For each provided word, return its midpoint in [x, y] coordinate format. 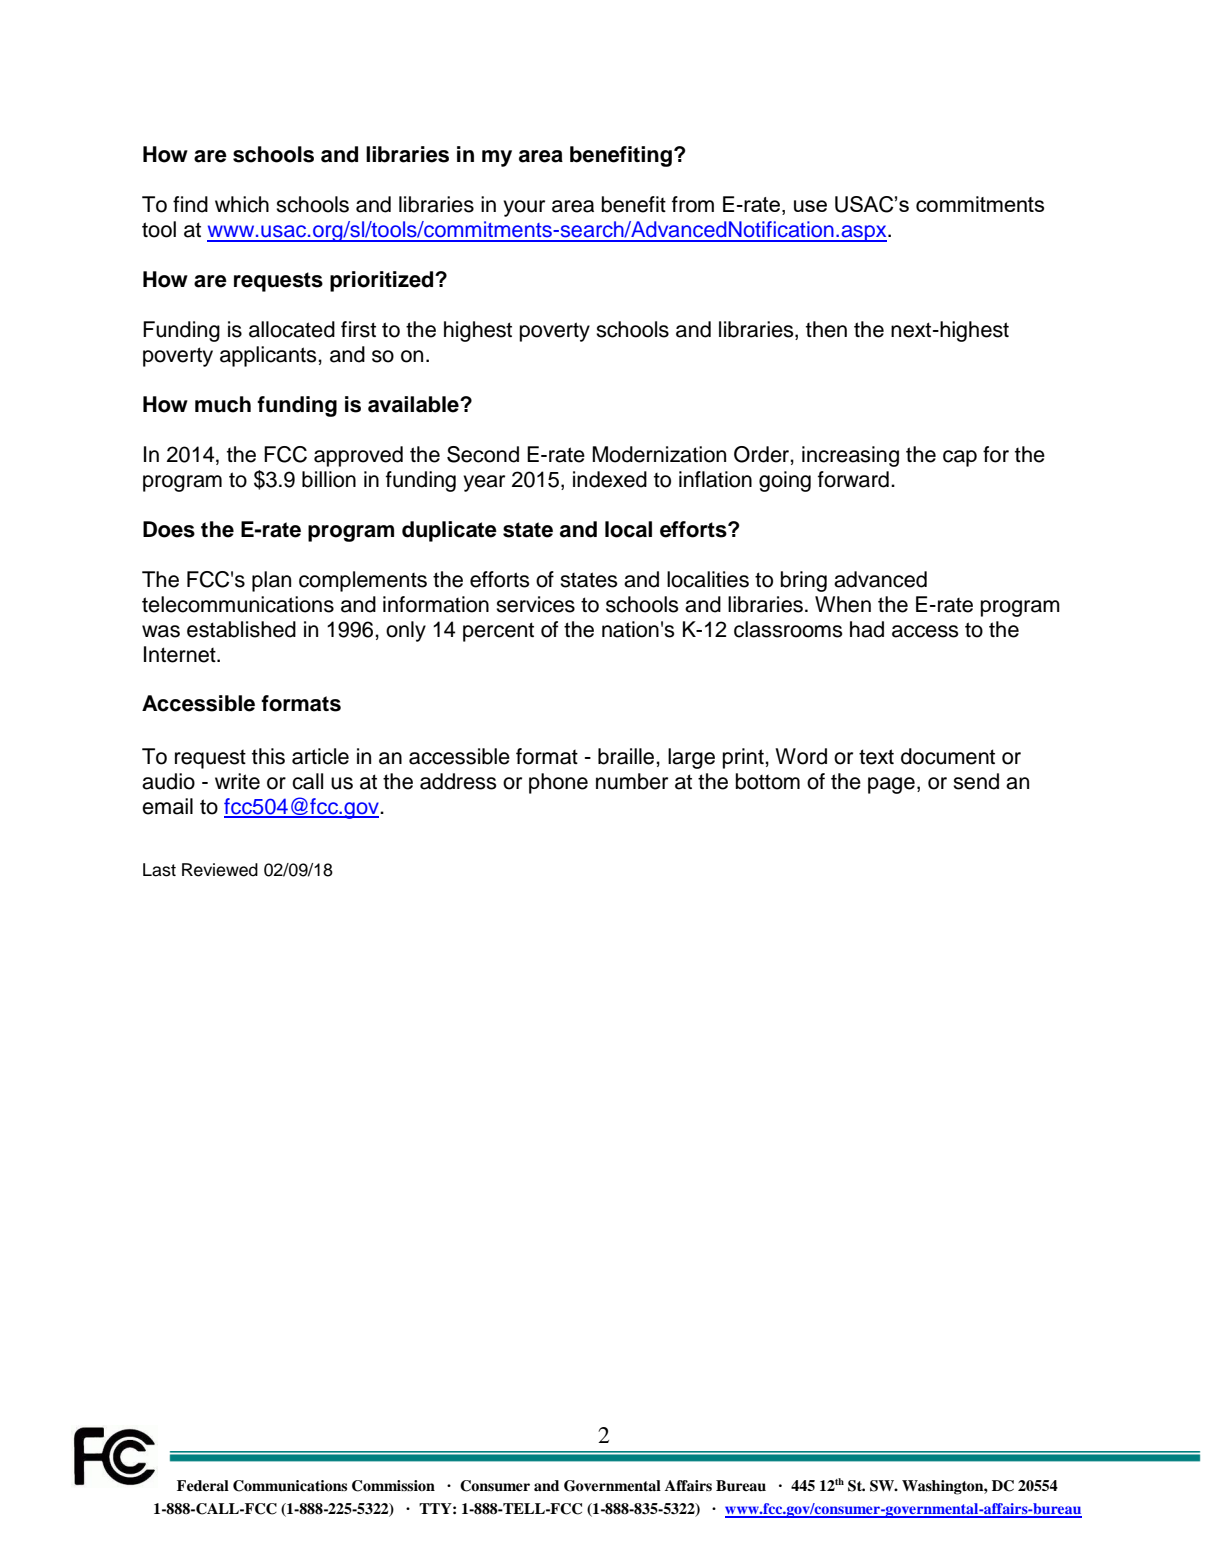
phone [558, 783]
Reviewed [220, 870]
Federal [203, 1486]
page [891, 785]
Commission [393, 1486]
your [524, 208]
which [242, 204]
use [810, 206]
